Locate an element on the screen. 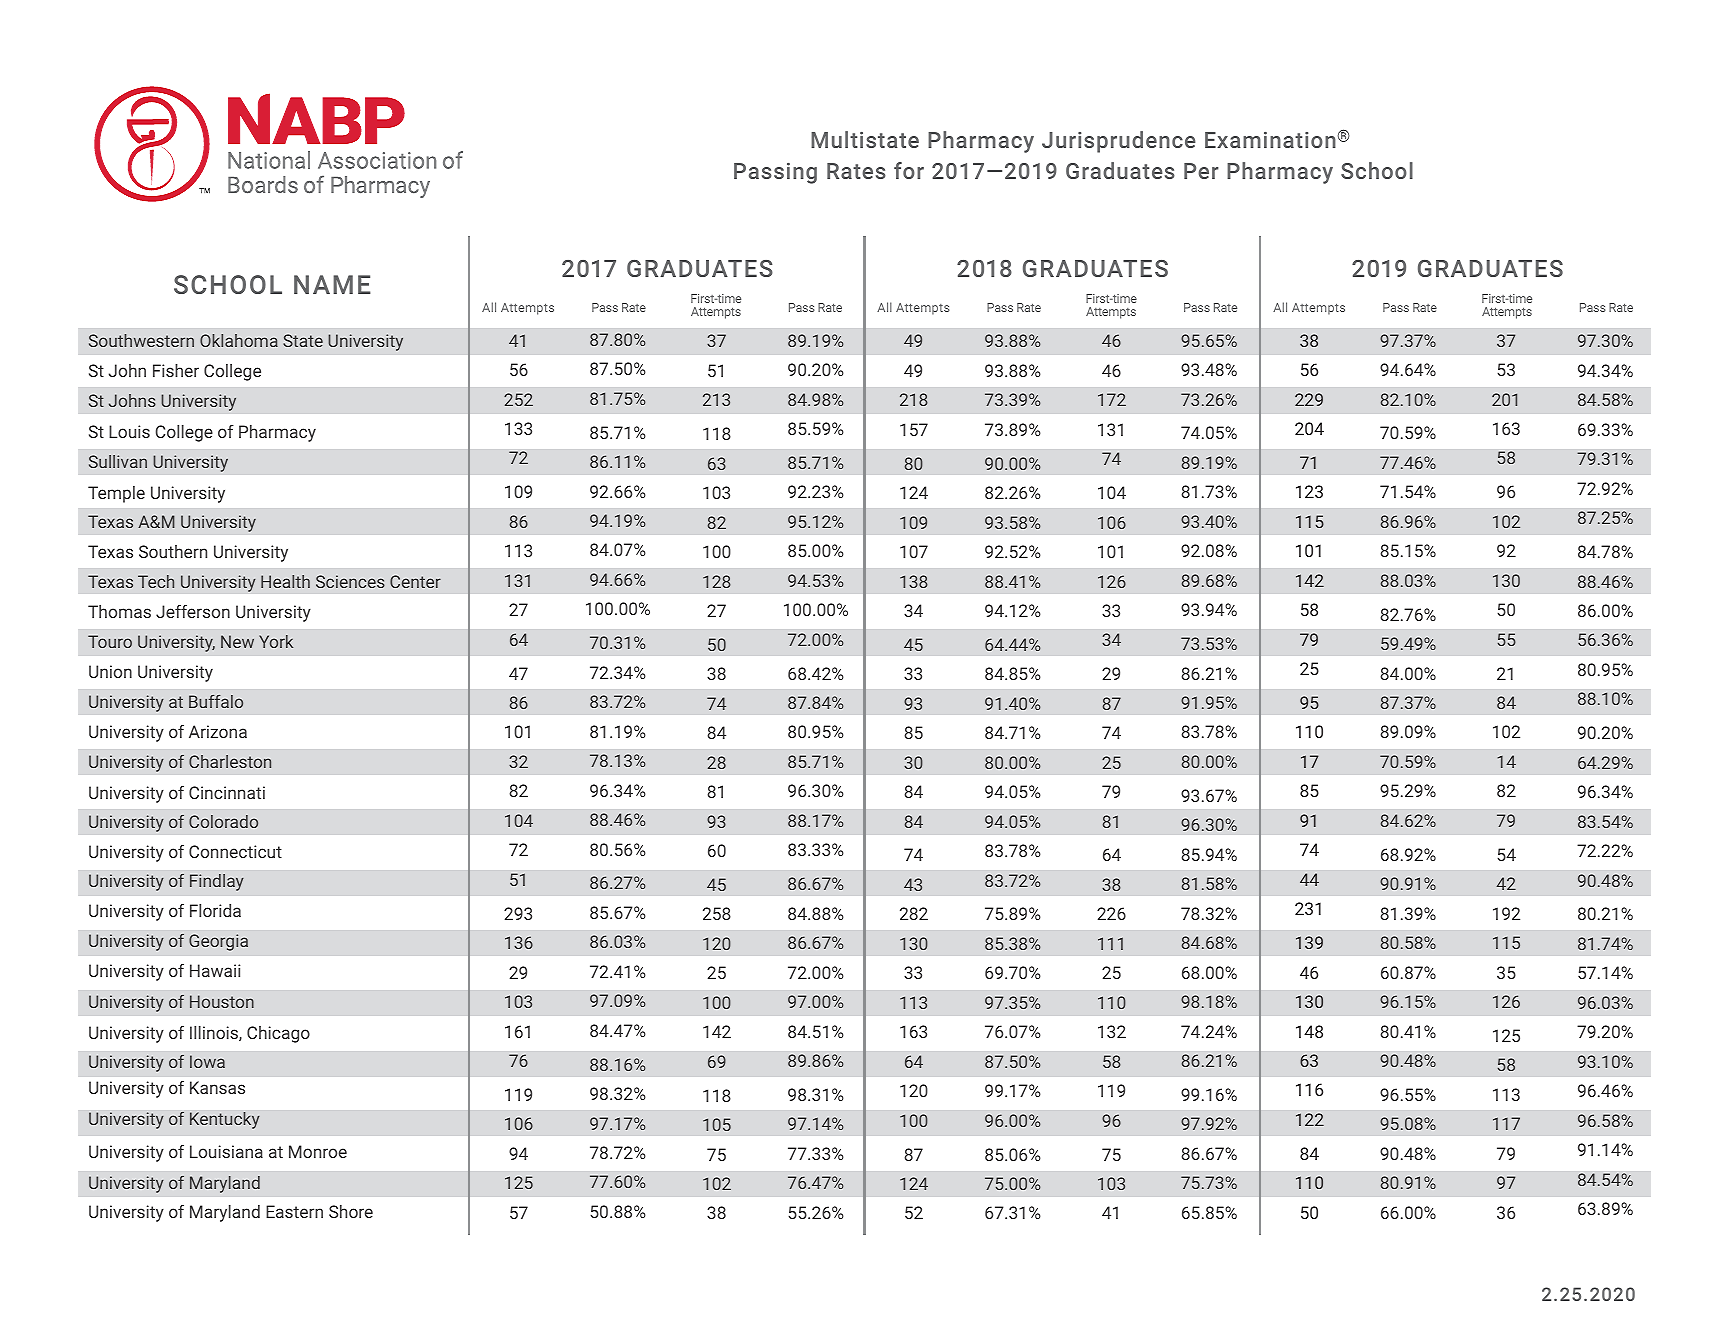  Jurisprudence is located at coordinates (1118, 142).
